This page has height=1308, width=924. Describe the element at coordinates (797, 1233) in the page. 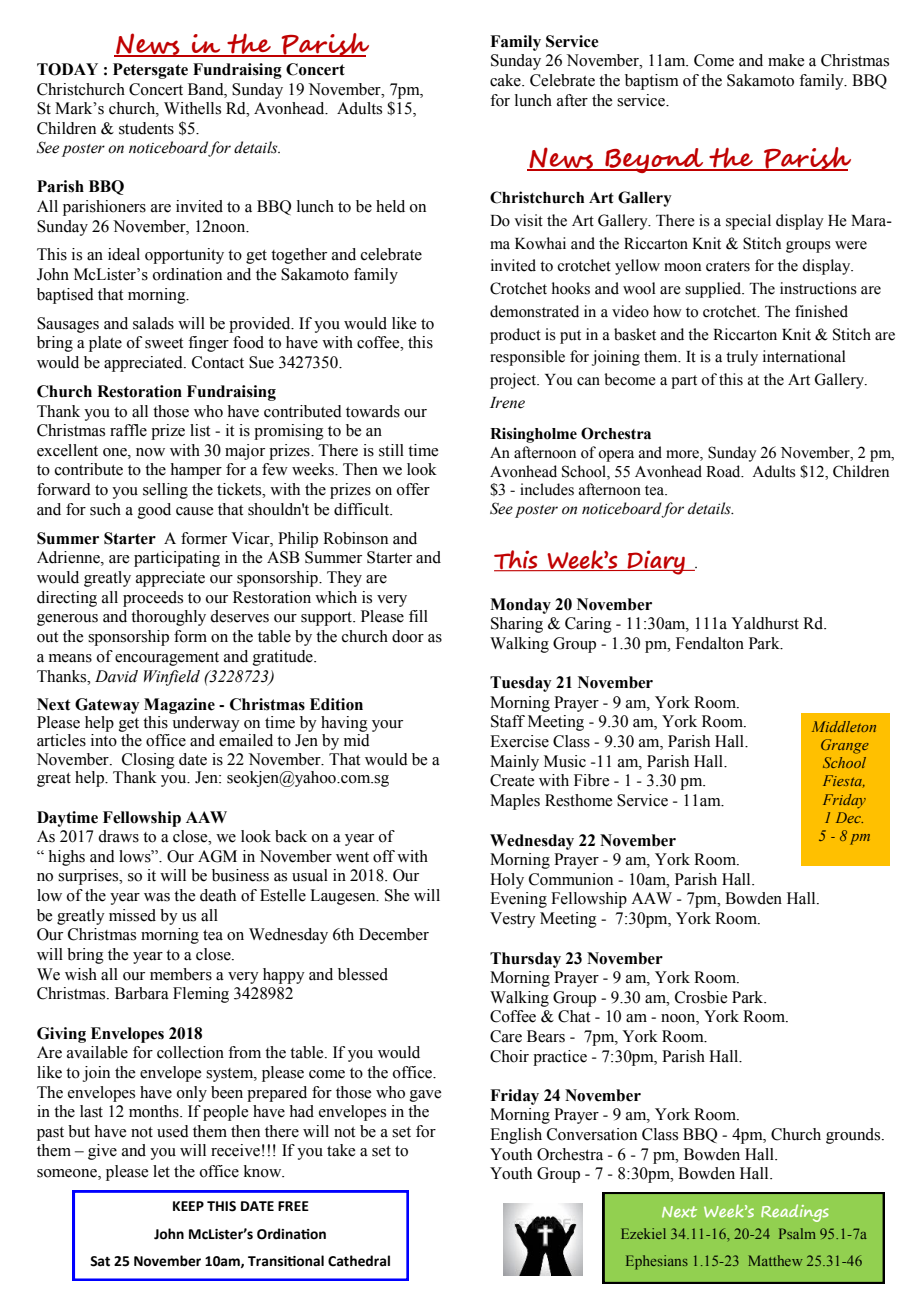

I see `Psalm` at that location.
